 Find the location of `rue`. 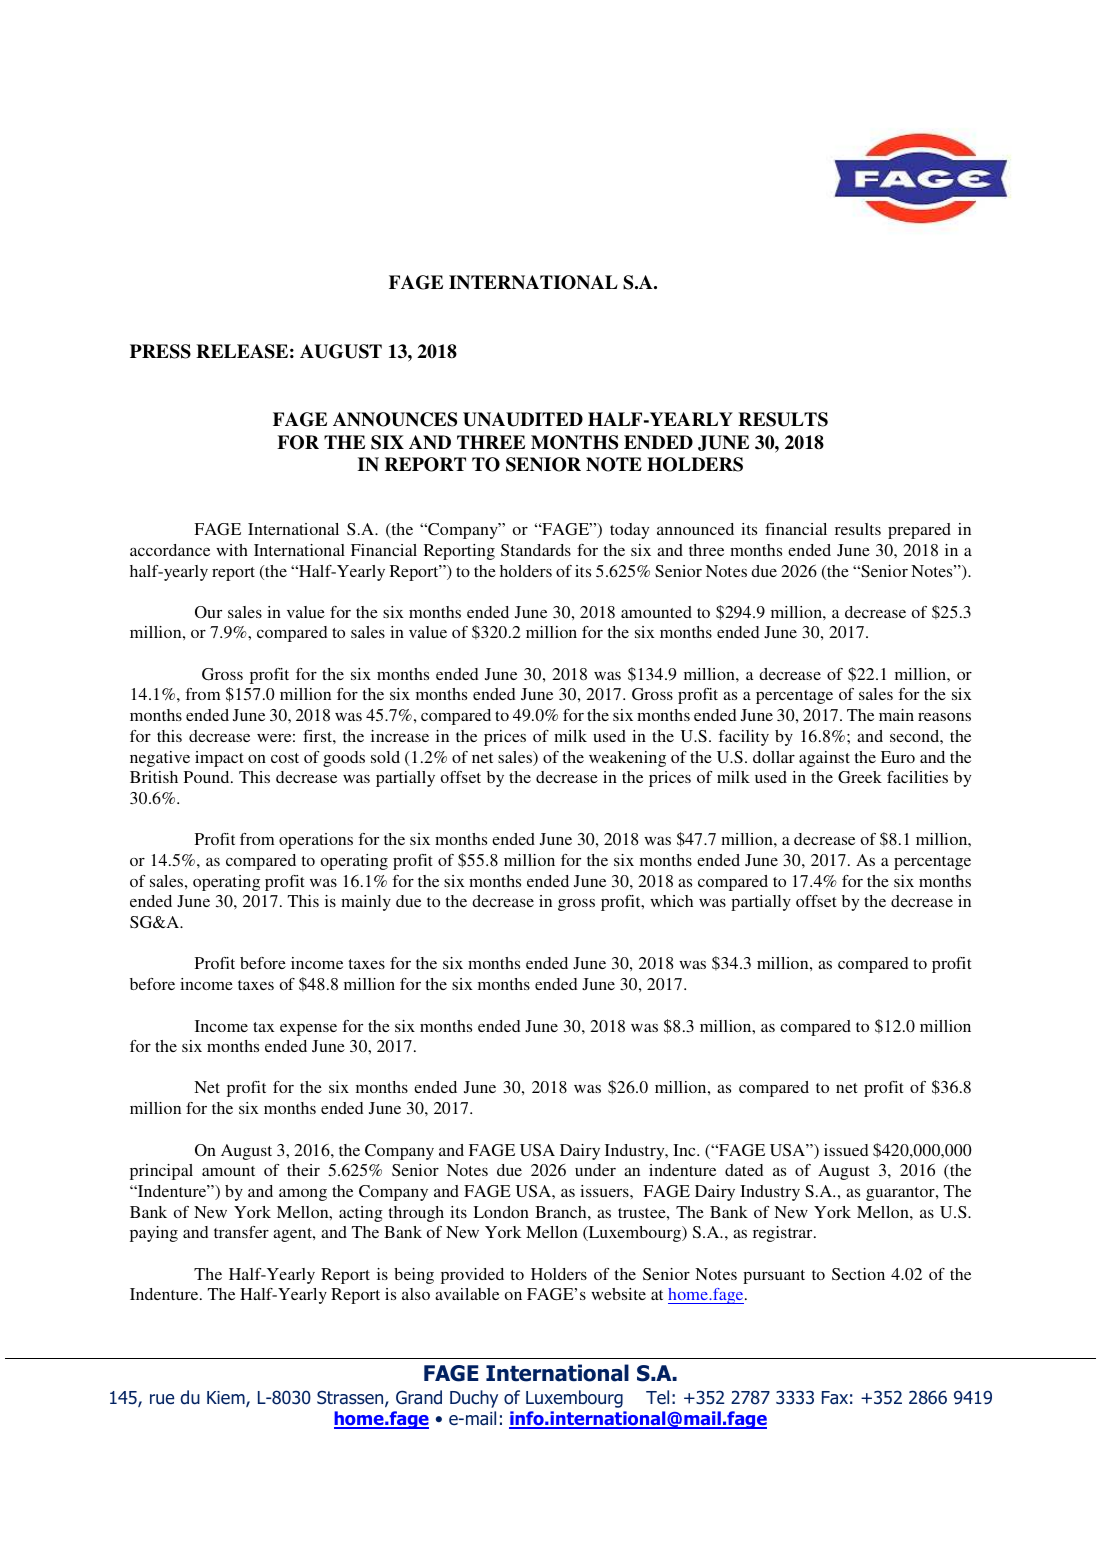

rue is located at coordinates (162, 1399).
